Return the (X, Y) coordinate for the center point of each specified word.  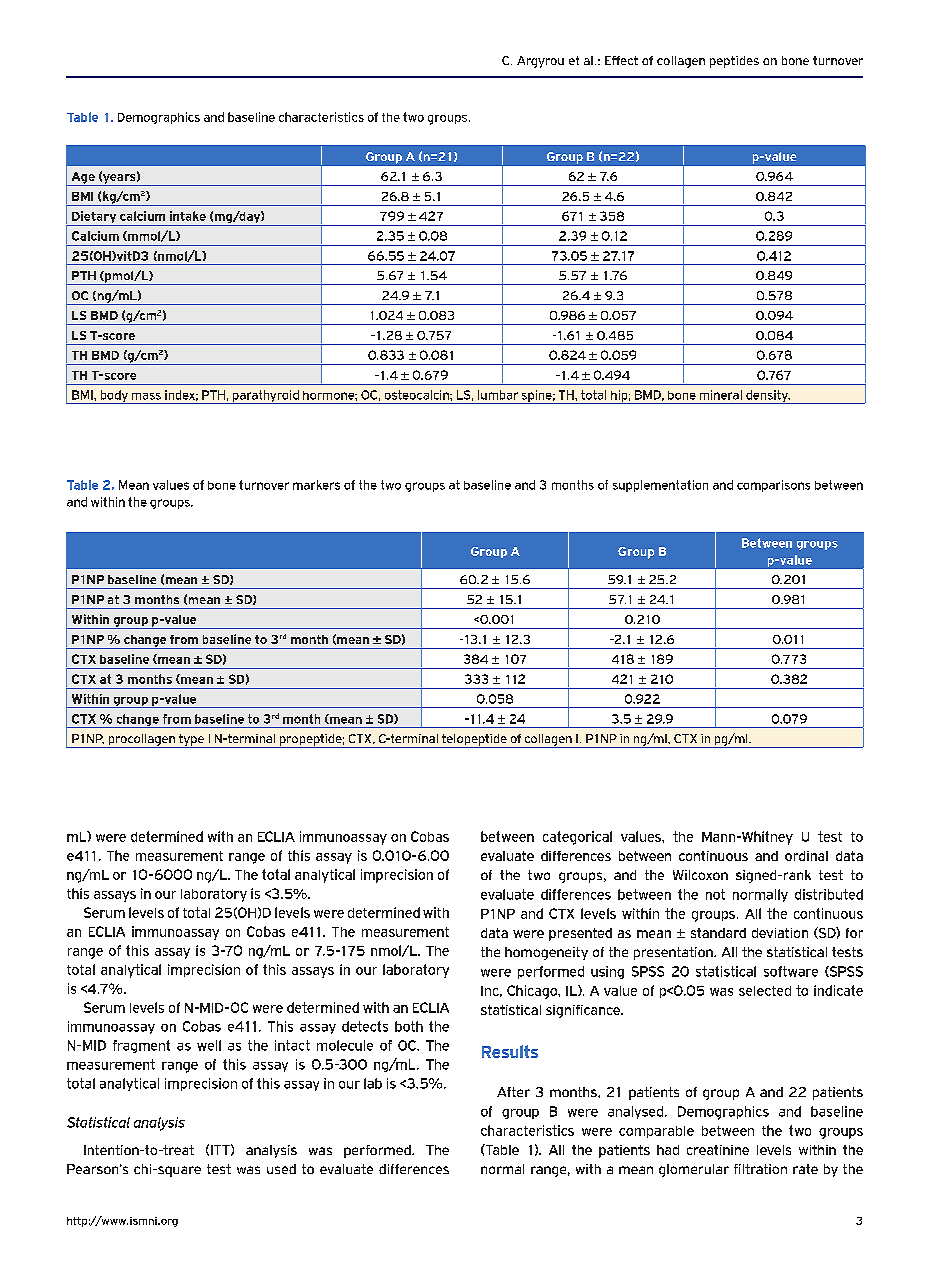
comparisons (773, 486)
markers (316, 485)
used (281, 1169)
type (191, 741)
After (513, 1092)
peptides (734, 62)
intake (188, 216)
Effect (621, 60)
